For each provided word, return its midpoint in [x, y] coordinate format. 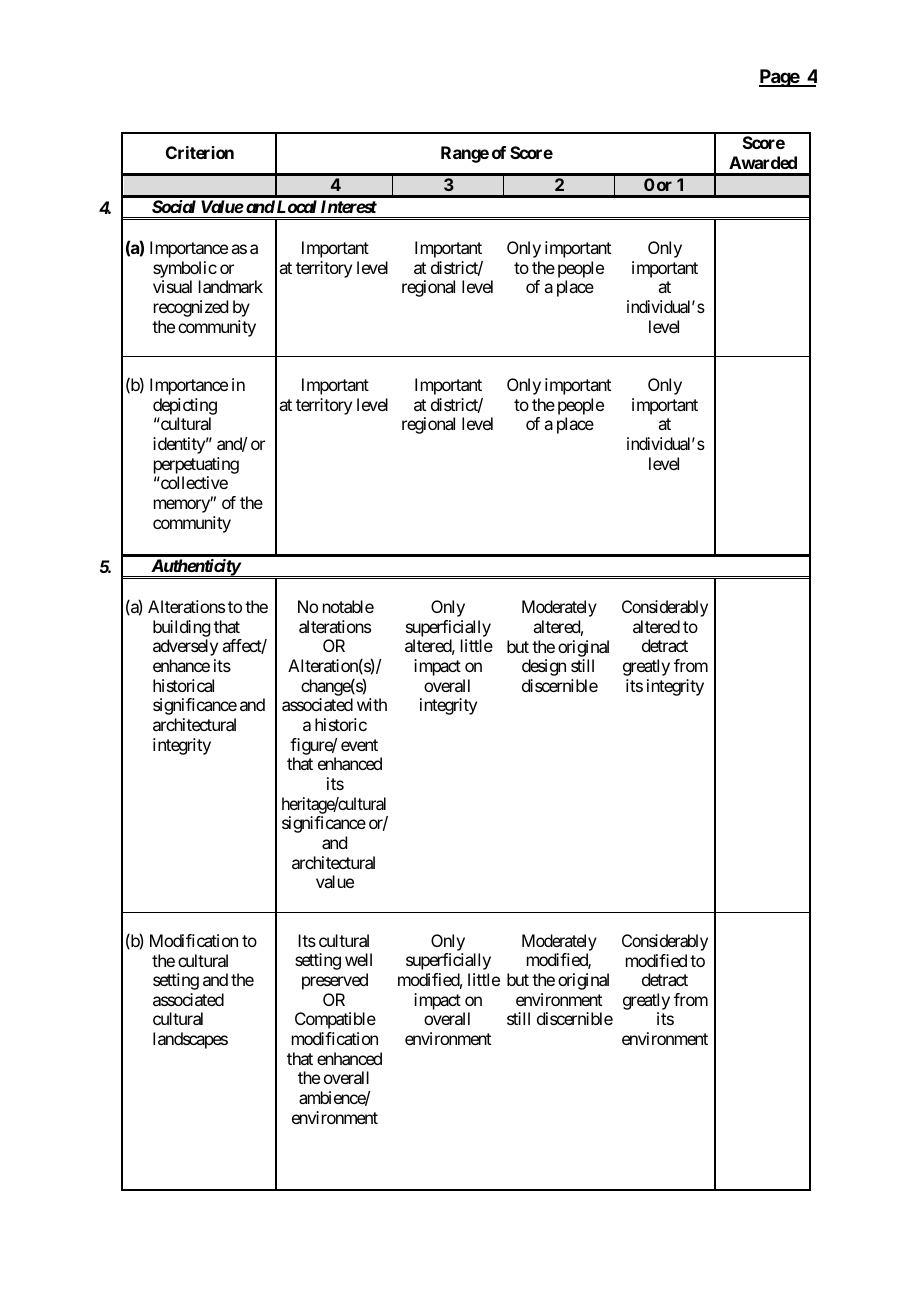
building [181, 630]
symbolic [185, 271]
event [359, 745]
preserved [335, 981]
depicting [185, 408]
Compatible [335, 1020]
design [544, 667]
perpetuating [196, 465]
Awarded [763, 162]
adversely [185, 647]
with [372, 704]
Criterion [200, 152]
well [358, 959]
